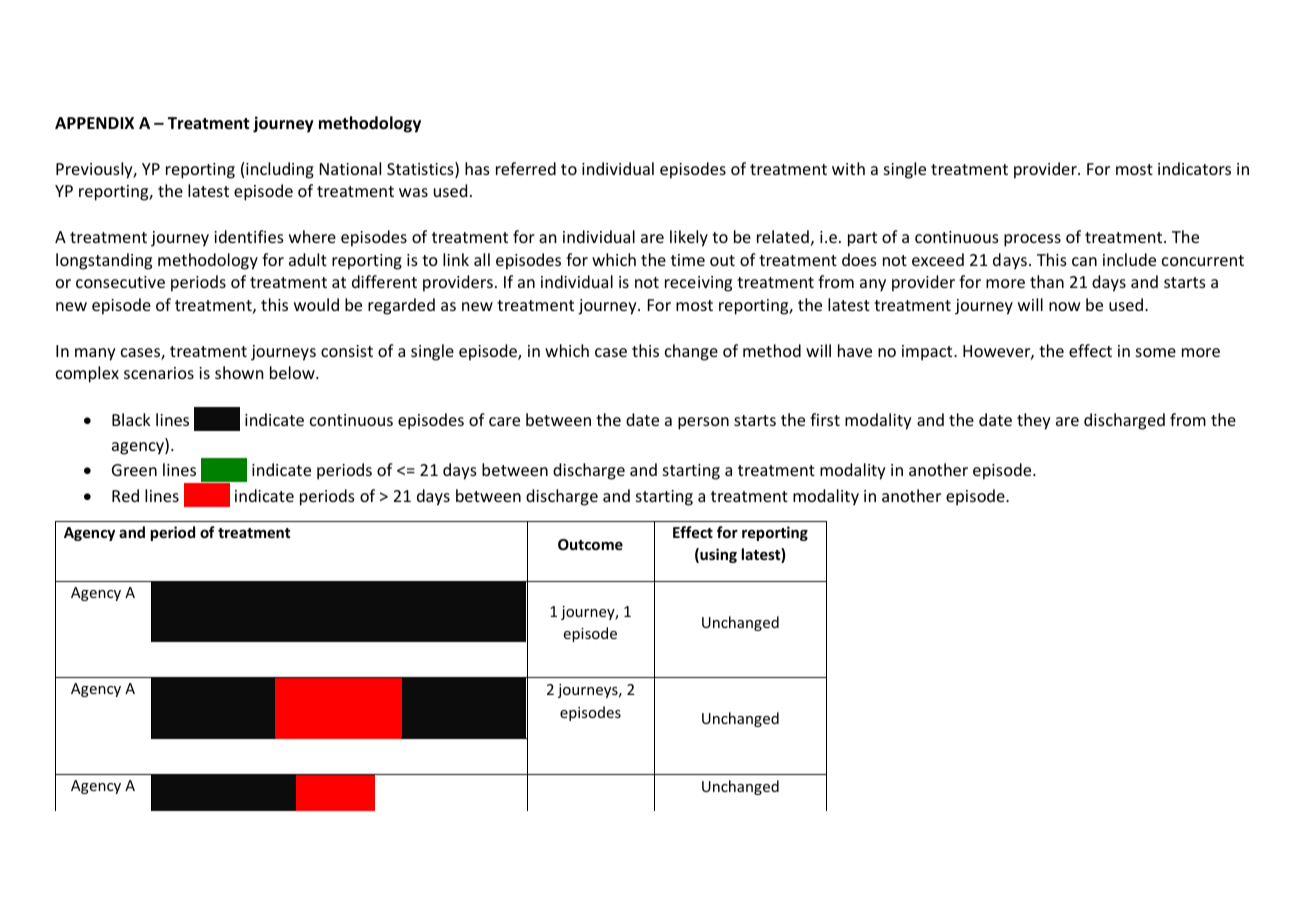 The height and width of the document is (924, 1308). Describe the element at coordinates (1156, 352) in the document. I see `some` at that location.
